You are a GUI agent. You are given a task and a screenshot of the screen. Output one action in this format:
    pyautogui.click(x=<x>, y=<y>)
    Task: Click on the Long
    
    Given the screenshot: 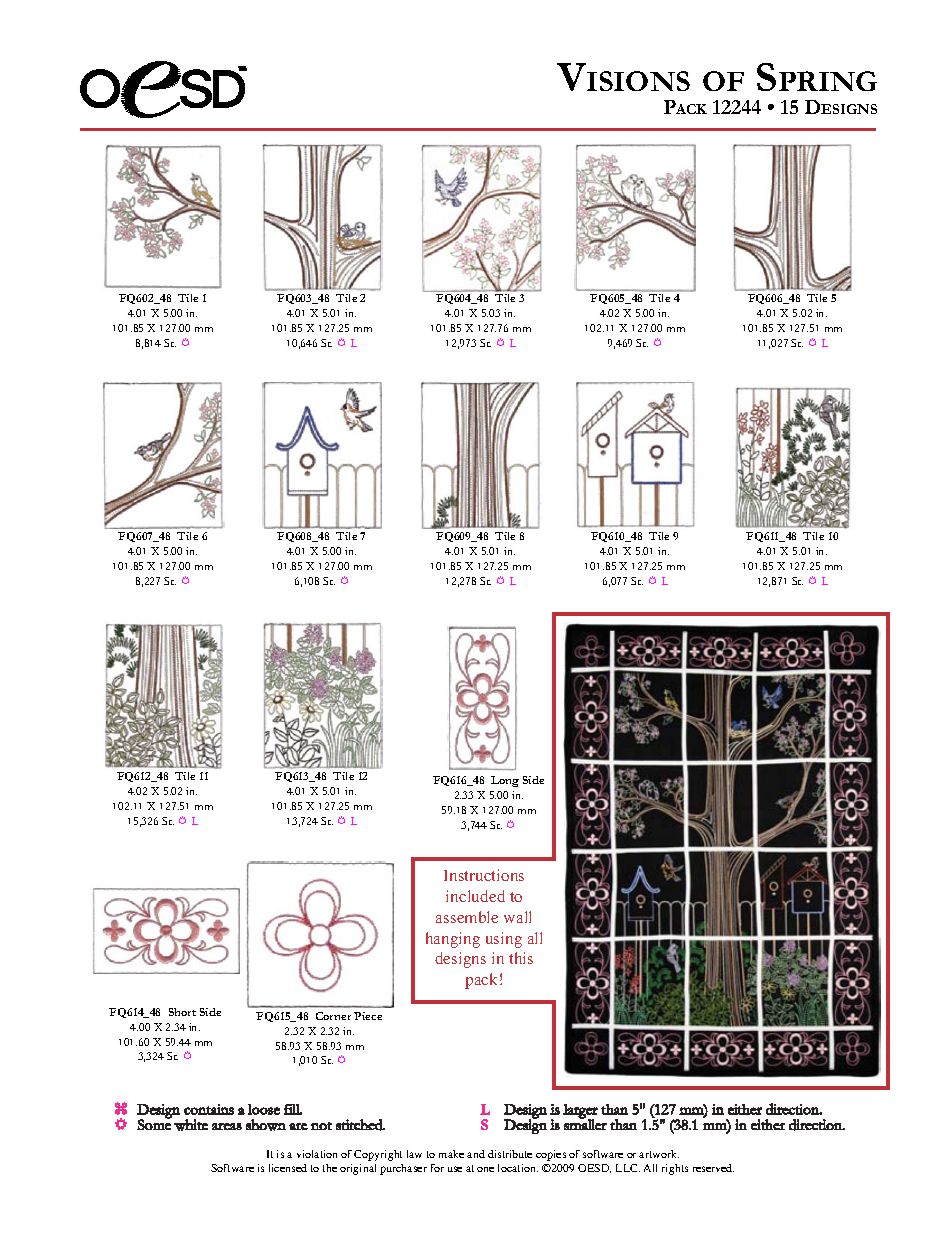 What is the action you would take?
    pyautogui.click(x=505, y=781)
